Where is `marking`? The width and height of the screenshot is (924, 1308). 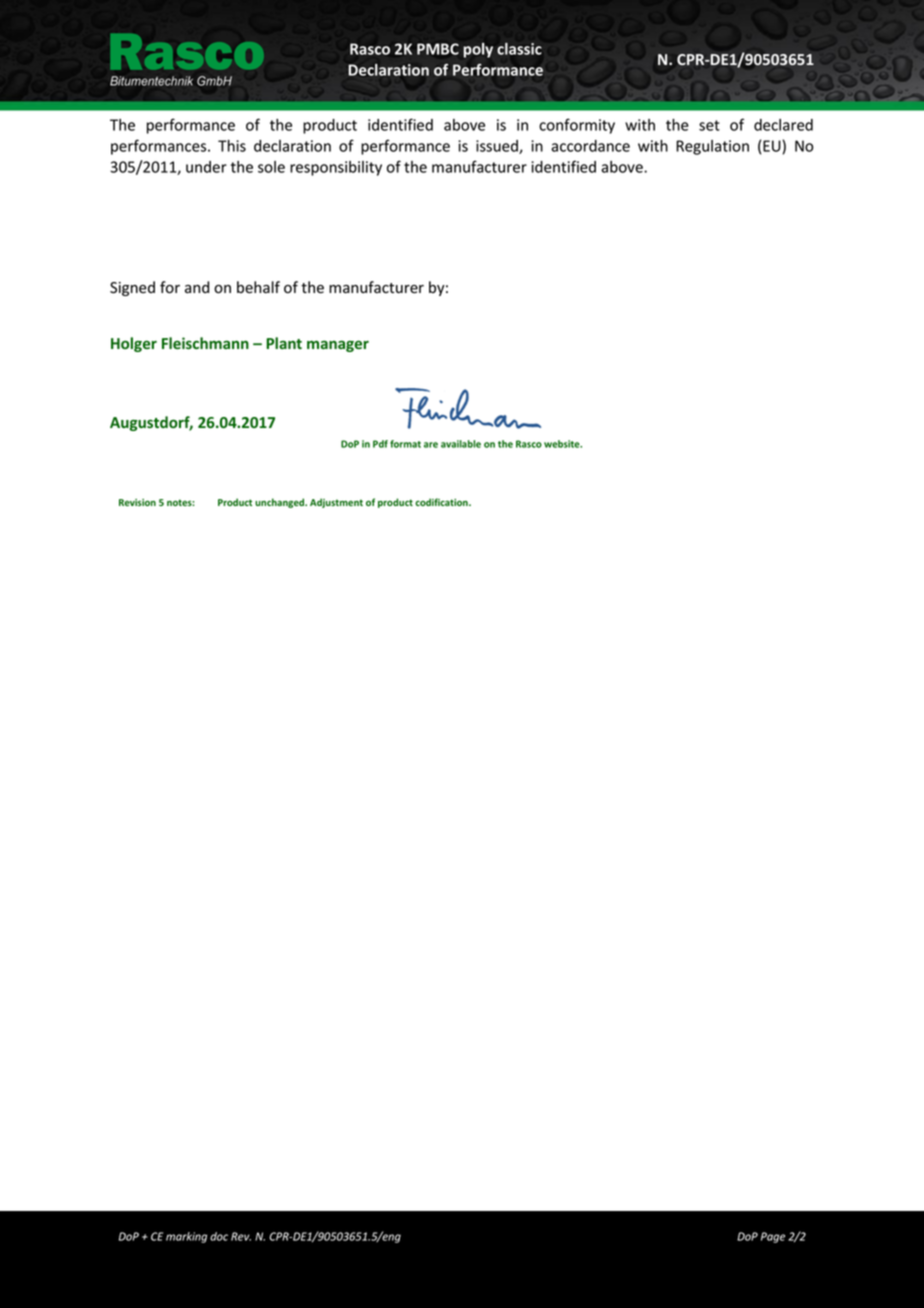
marking is located at coordinates (186, 1237).
